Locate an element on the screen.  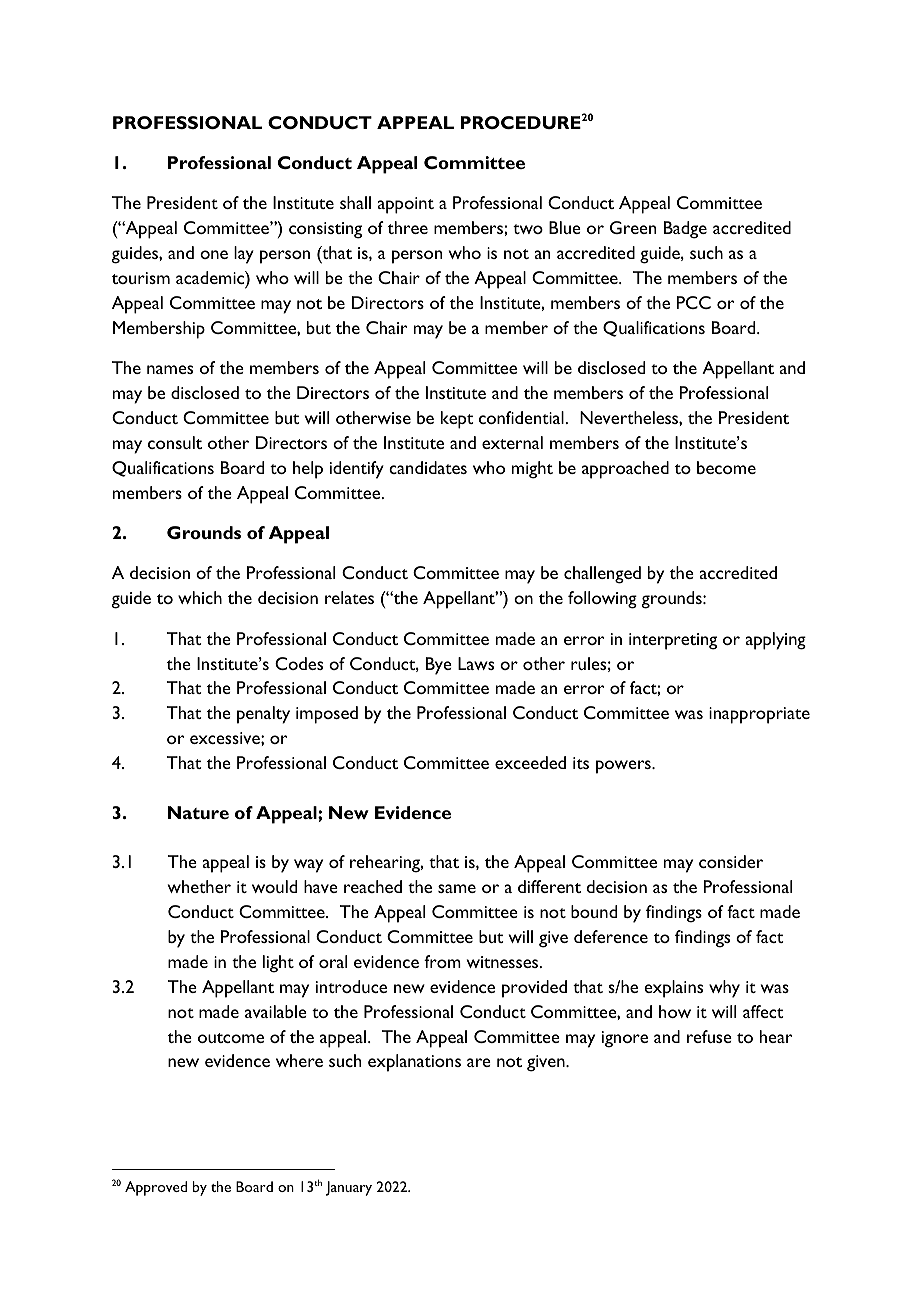
inappropriate is located at coordinates (759, 715).
